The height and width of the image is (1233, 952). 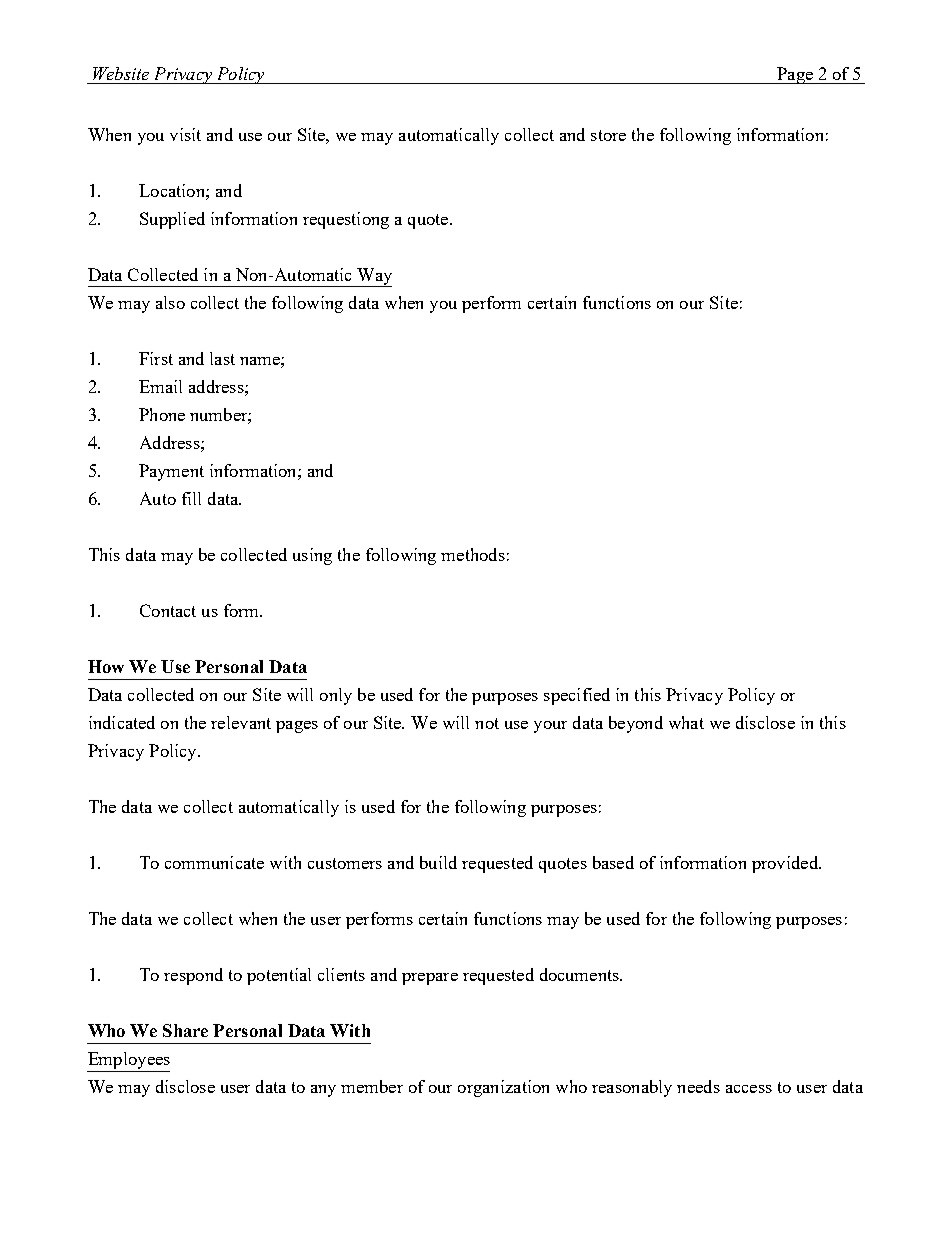 What do you see at coordinates (168, 610) in the image?
I see `Contact` at bounding box center [168, 610].
